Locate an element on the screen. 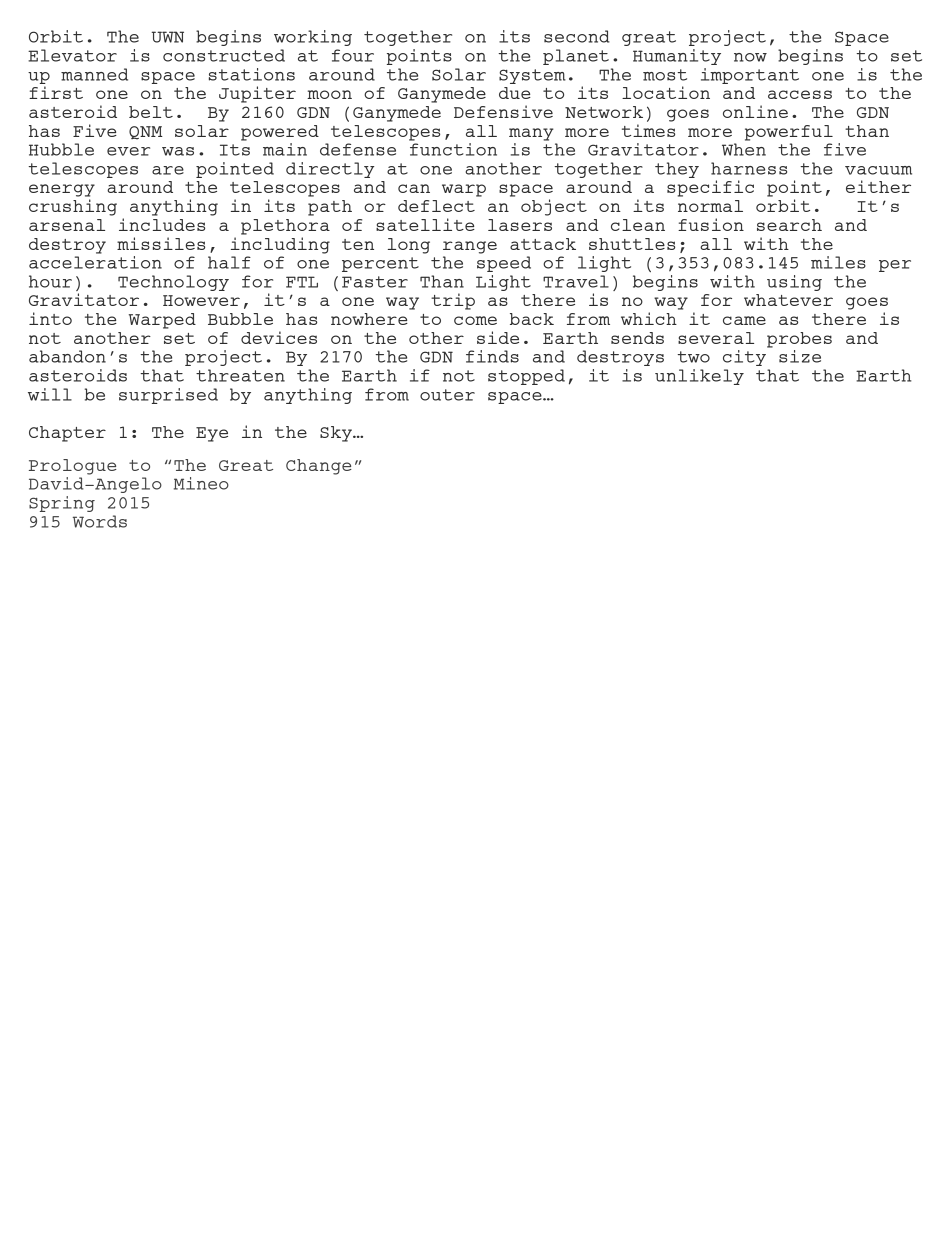 This screenshot has height=1233, width=952. finds is located at coordinates (492, 356).
